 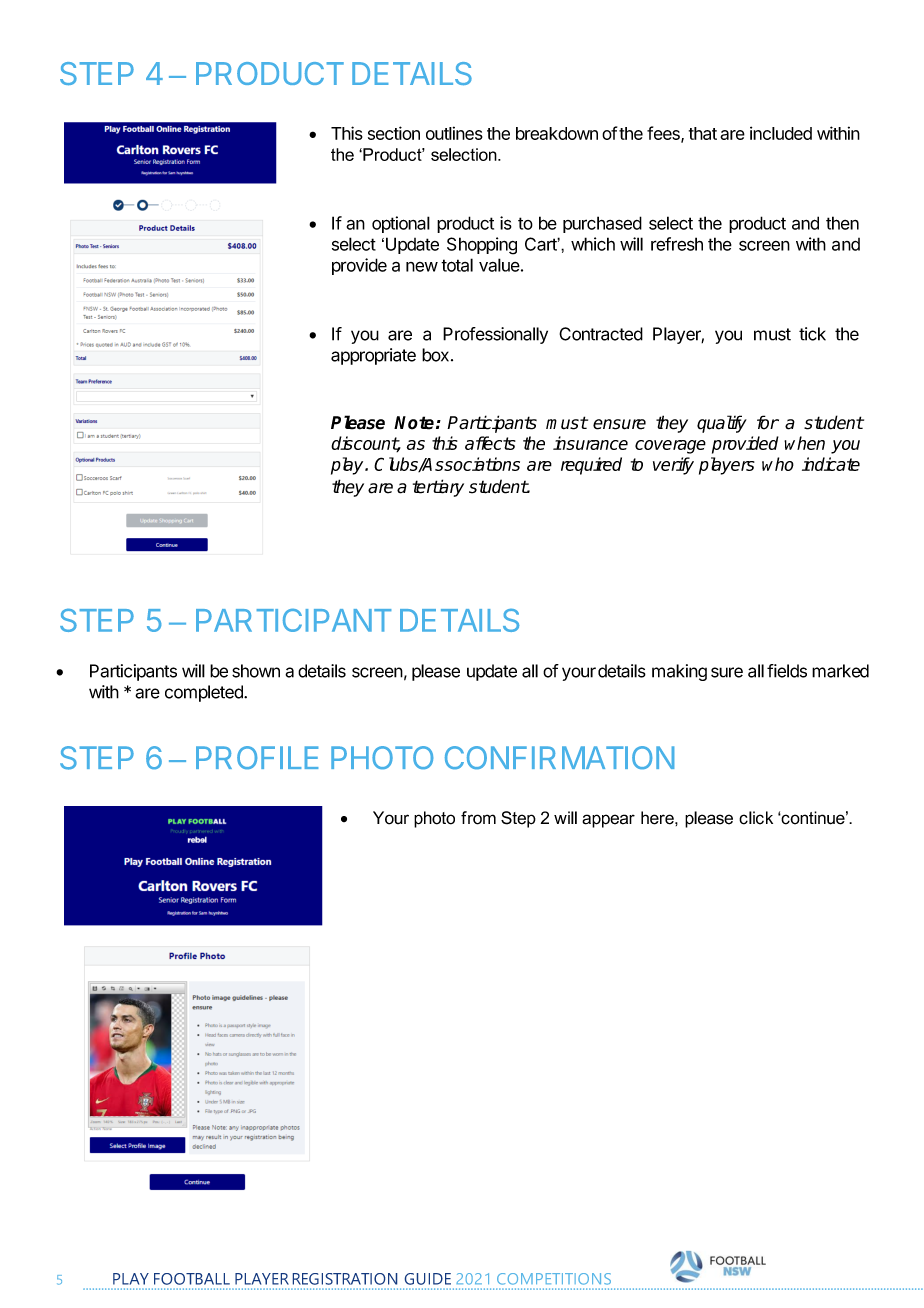 What do you see at coordinates (756, 818) in the document?
I see `click` at bounding box center [756, 818].
